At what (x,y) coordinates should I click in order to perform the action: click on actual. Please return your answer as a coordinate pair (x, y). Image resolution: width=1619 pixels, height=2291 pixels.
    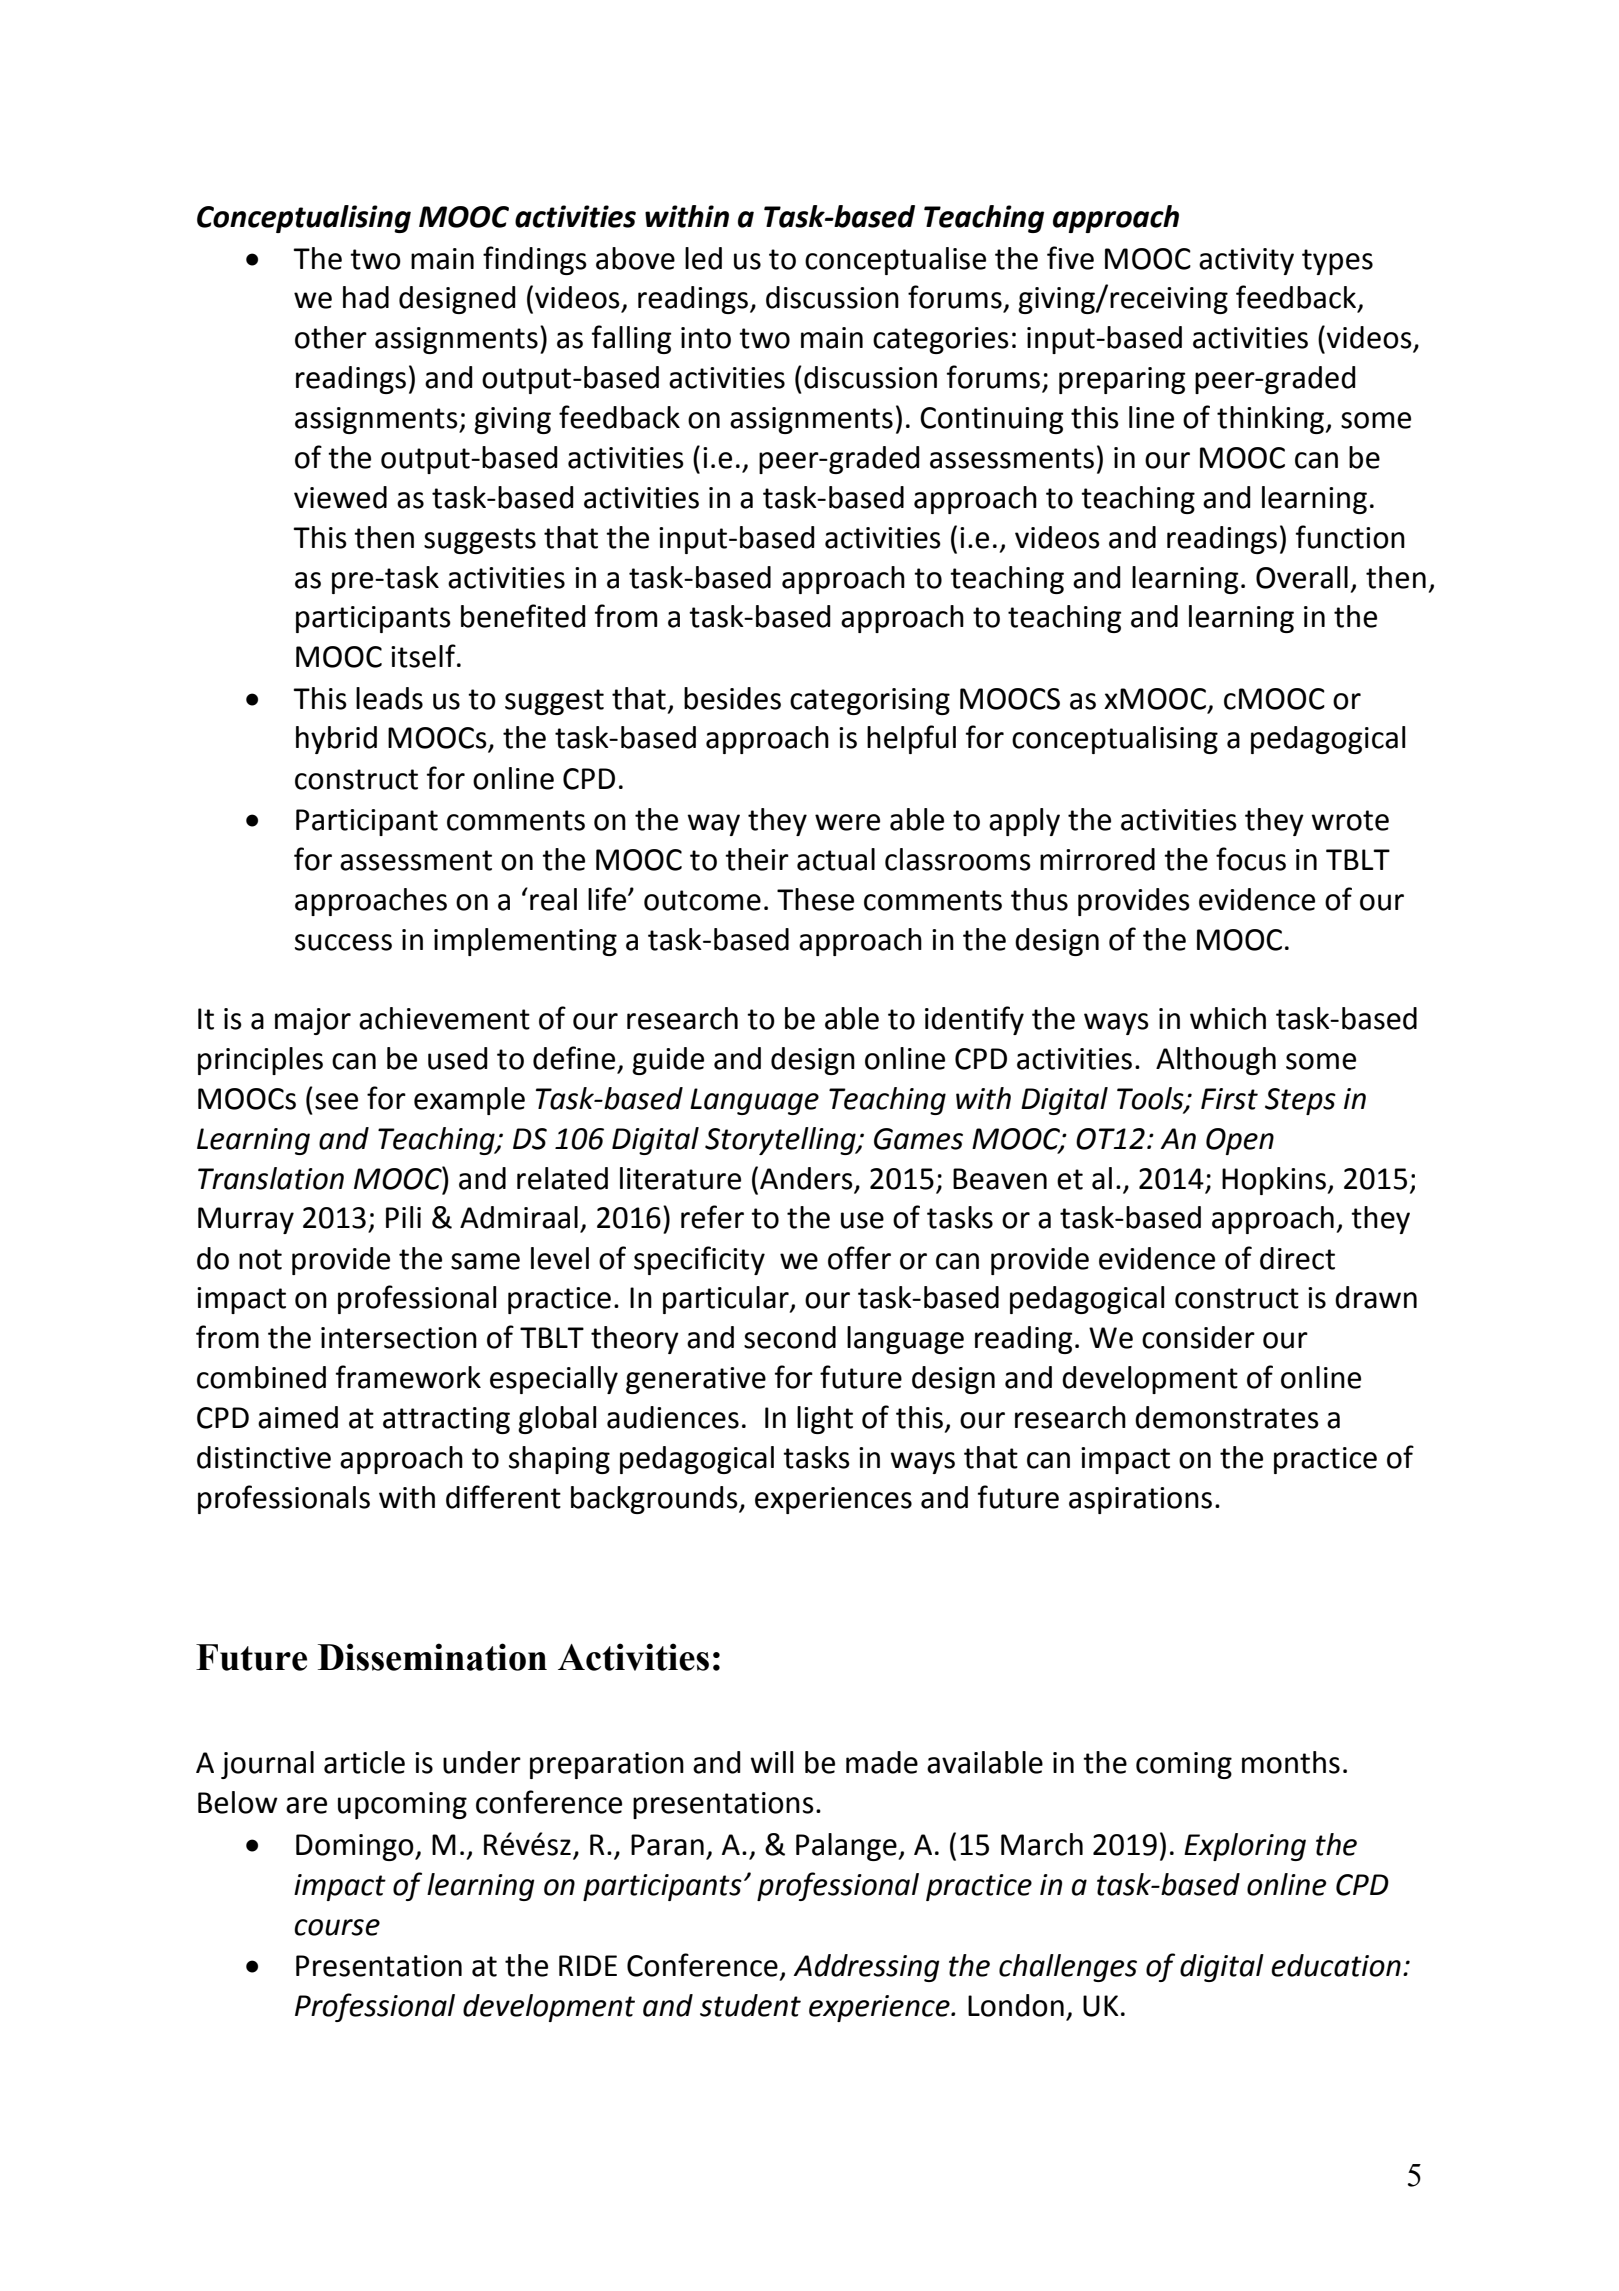
    Looking at the image, I should click on (836, 859).
